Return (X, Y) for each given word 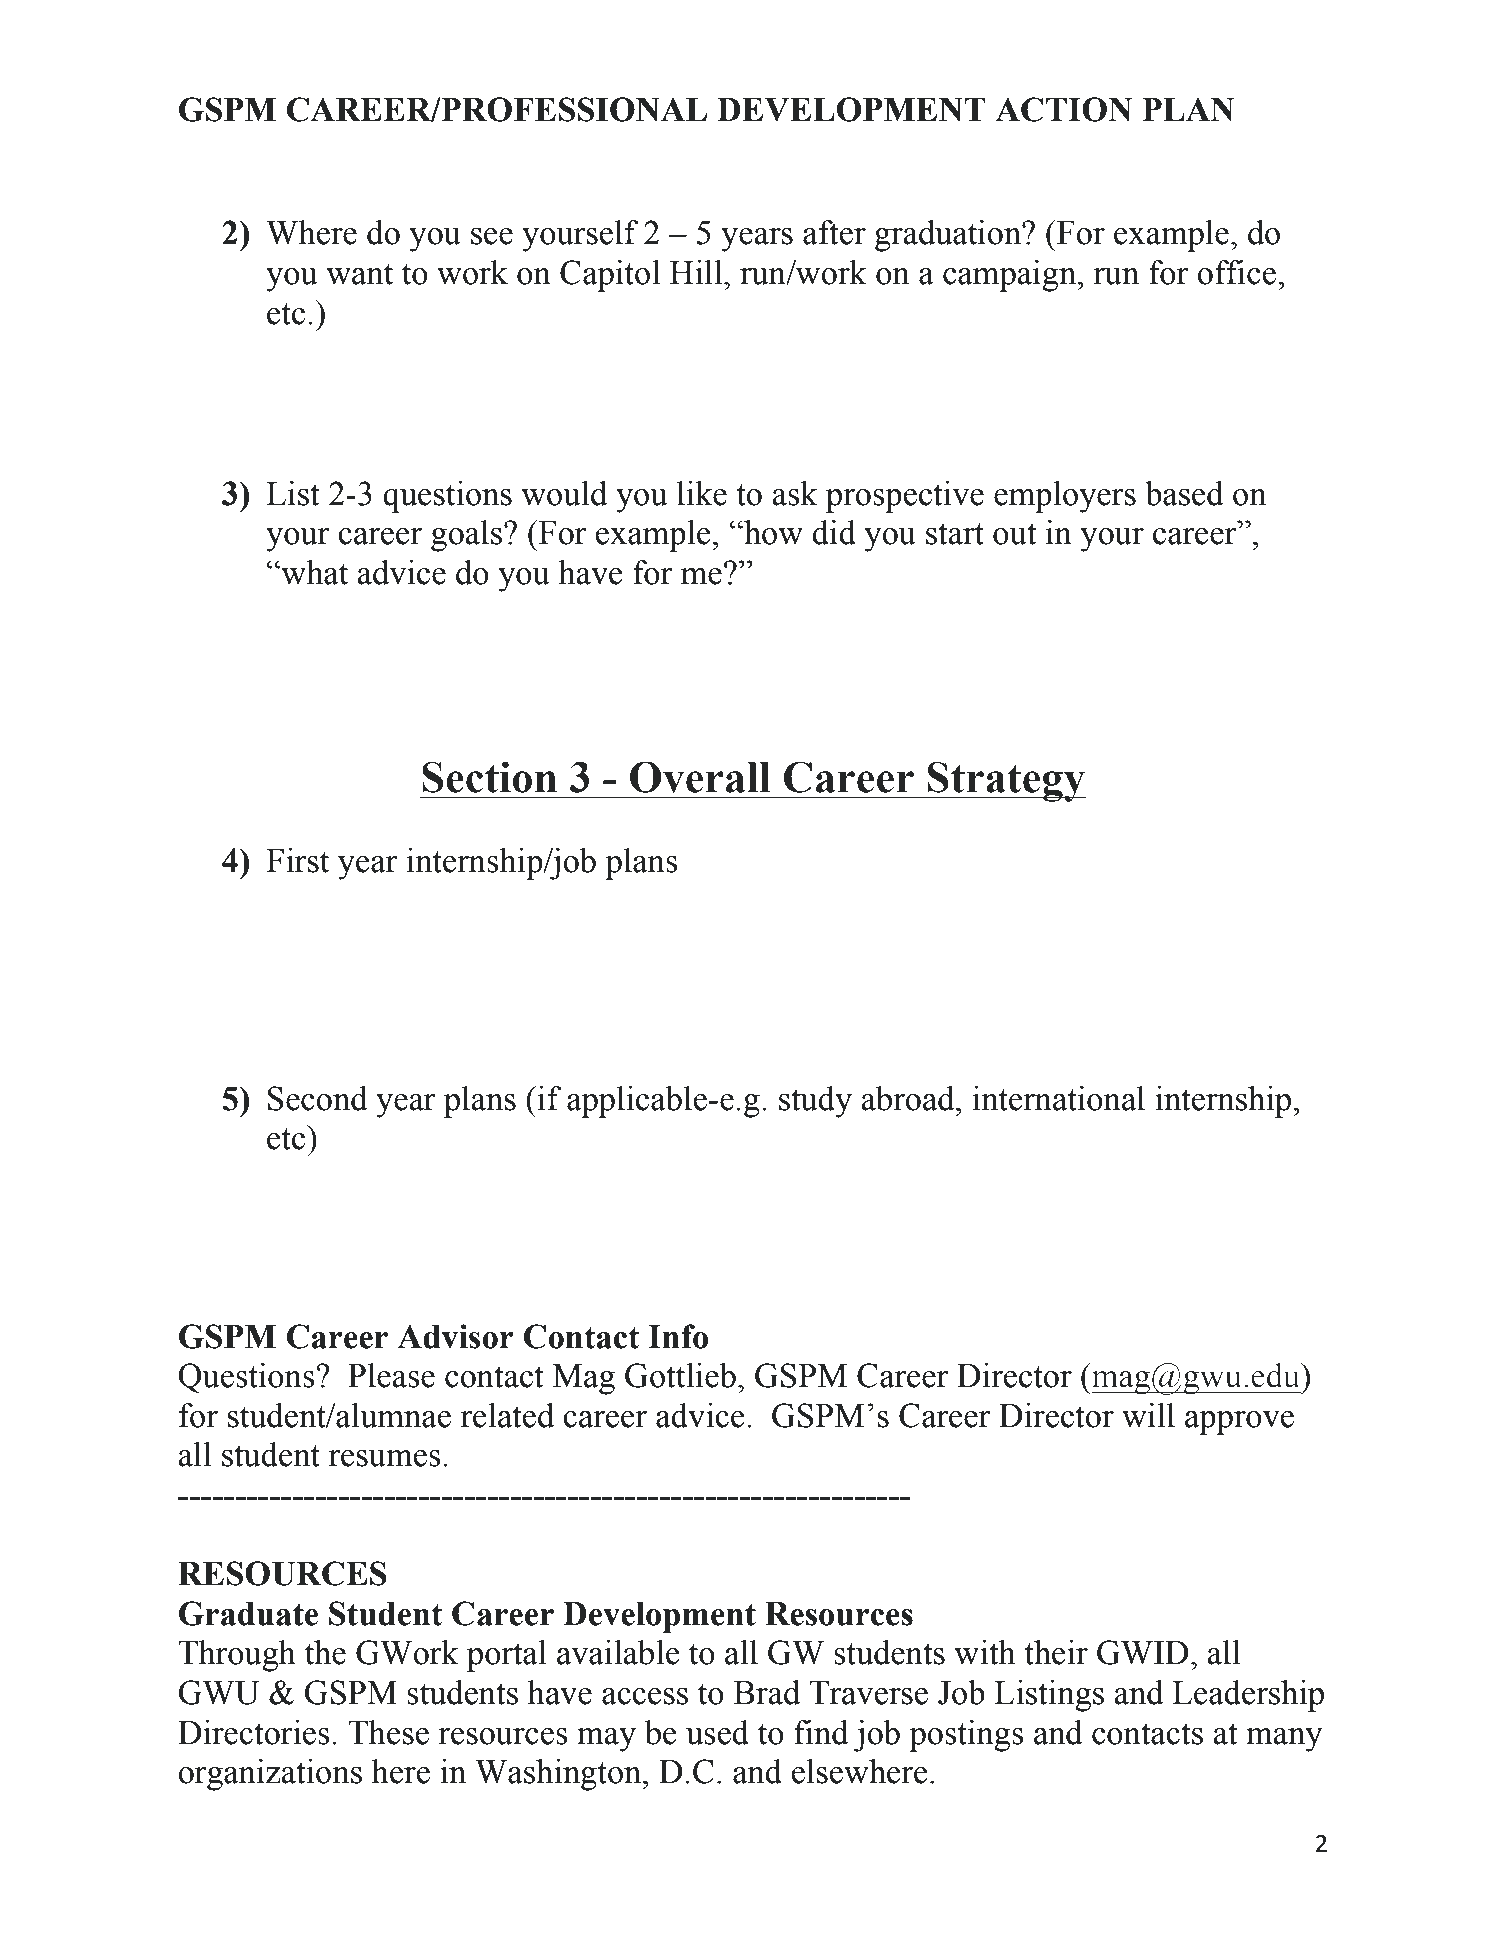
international (1059, 1098)
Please (391, 1375)
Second (318, 1098)
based (1184, 493)
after (834, 232)
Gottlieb (680, 1375)
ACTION (1063, 109)
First (297, 860)
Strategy (1006, 781)
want (359, 274)
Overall (700, 777)
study (815, 1102)
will (1148, 1415)
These (388, 1732)
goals (466, 536)
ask (795, 493)
